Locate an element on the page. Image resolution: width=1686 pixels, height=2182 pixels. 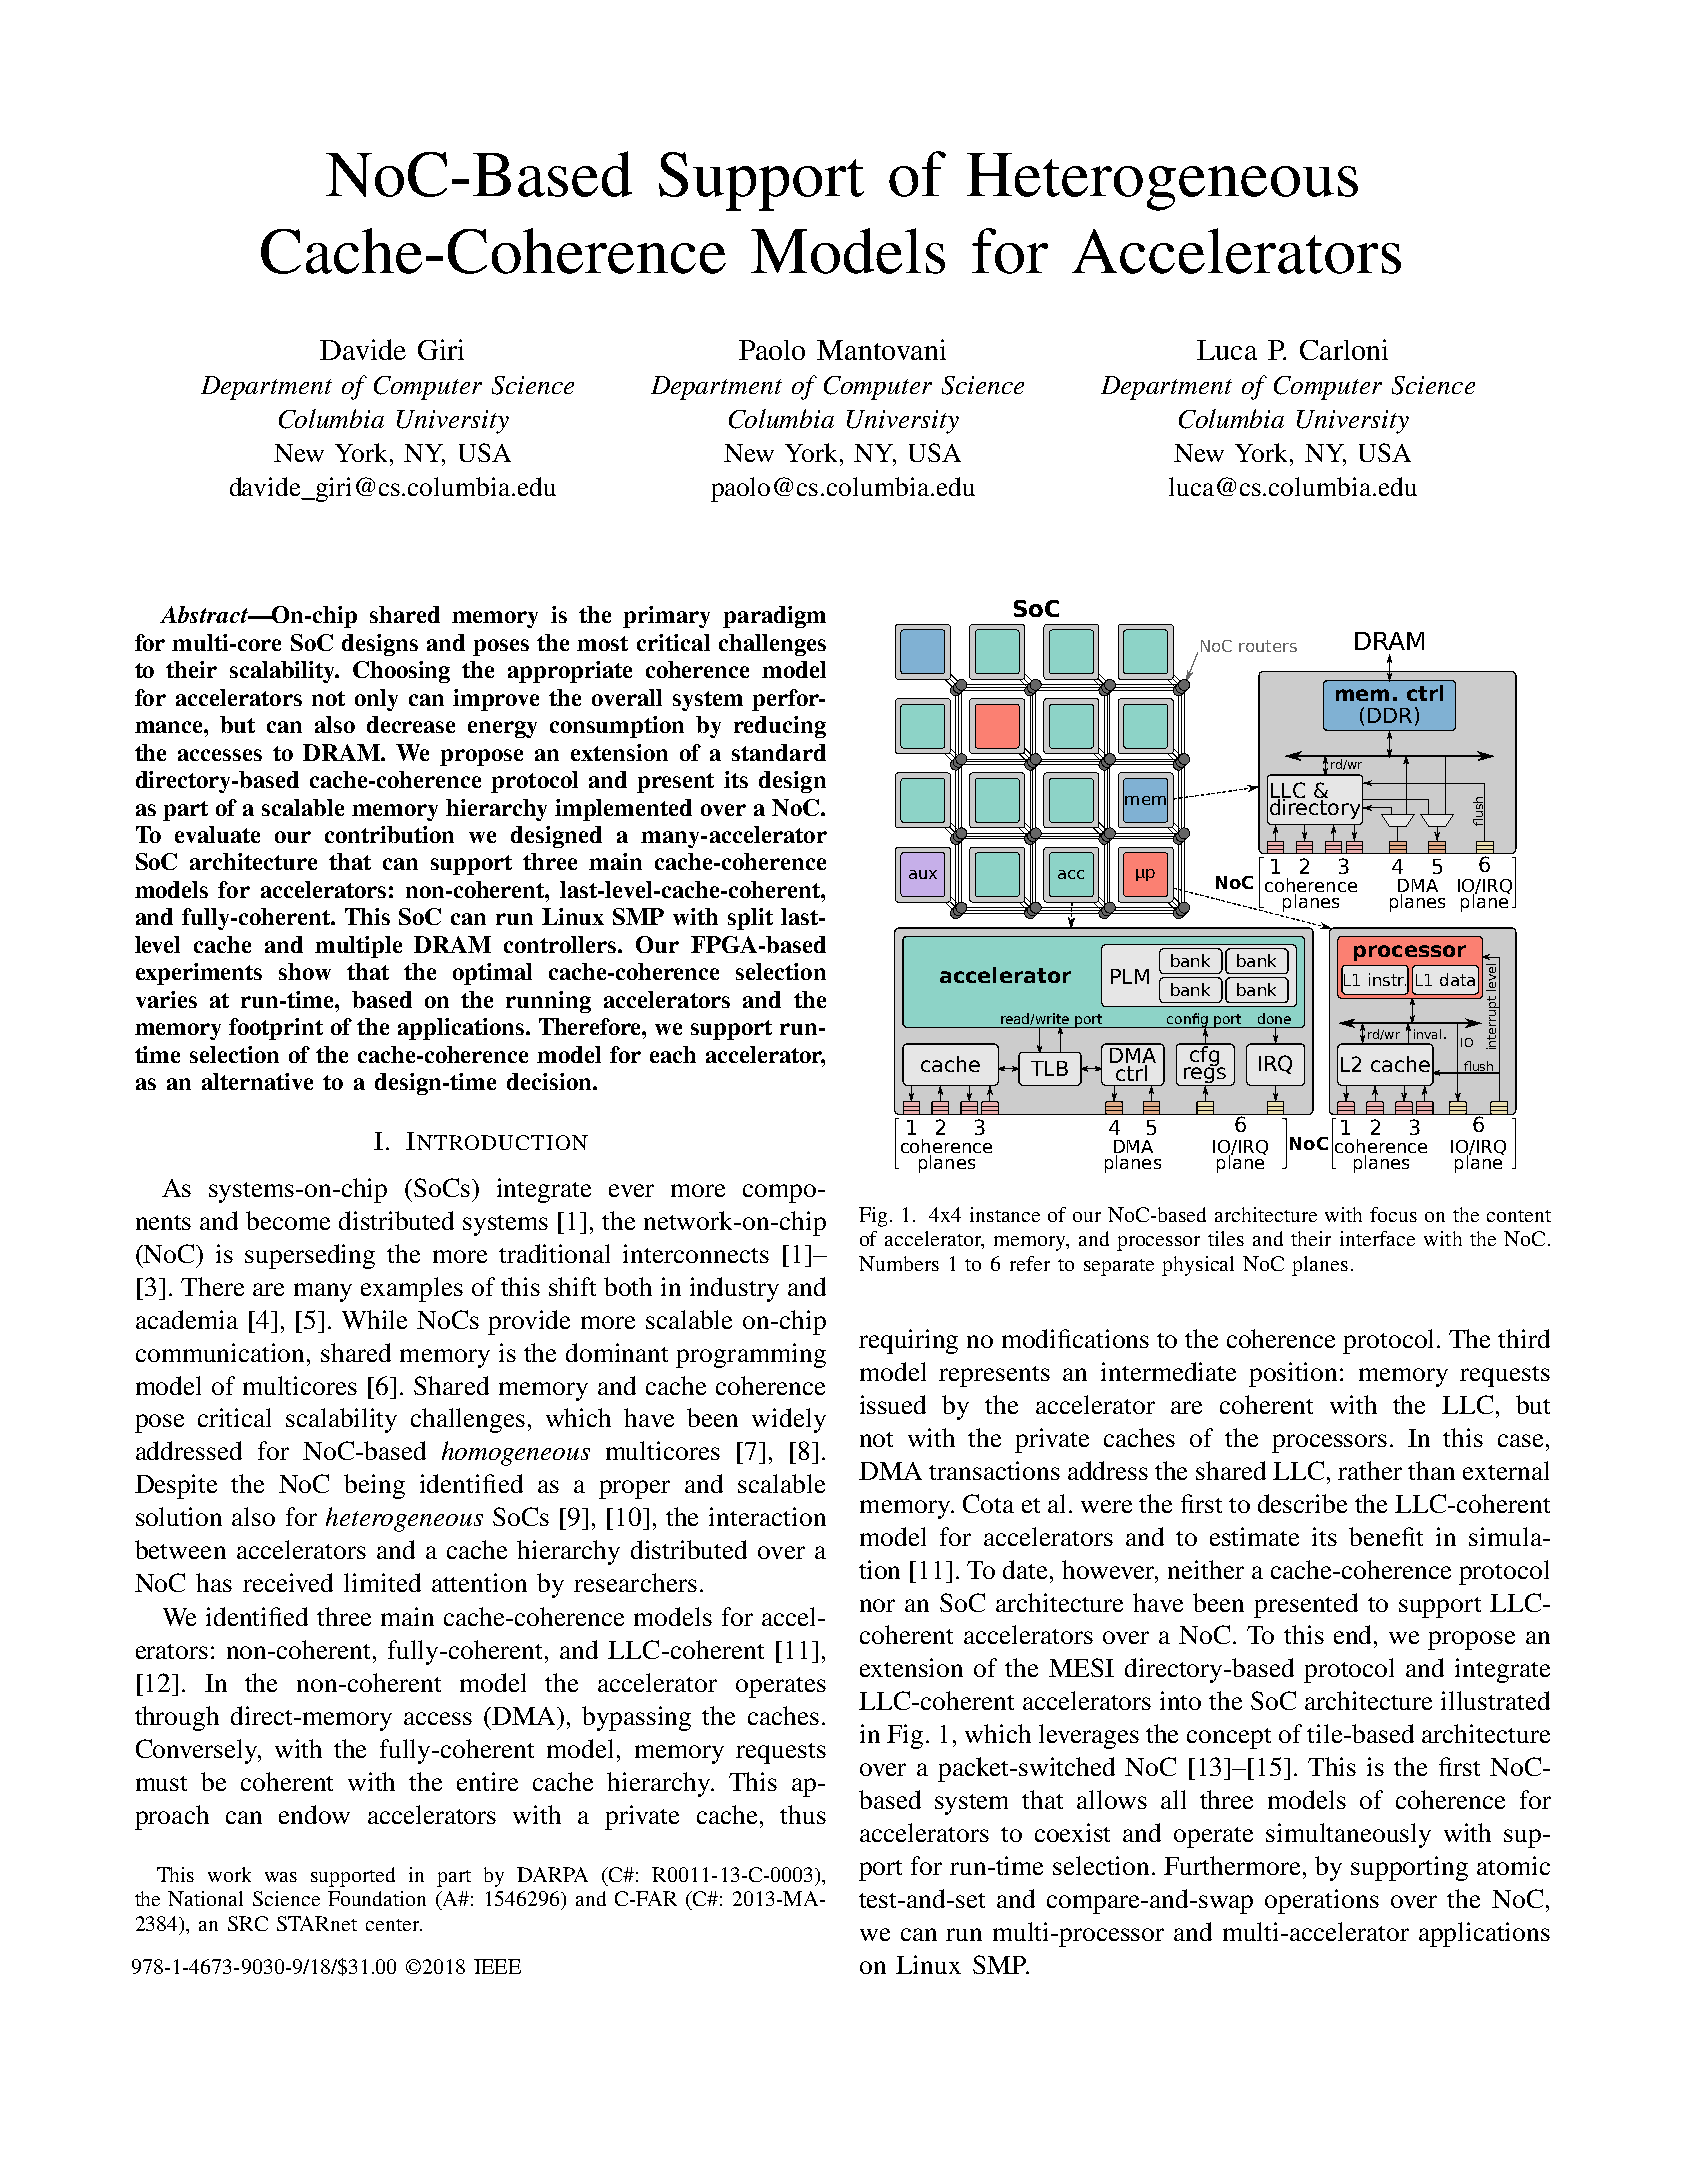
While is located at coordinates (374, 1319).
